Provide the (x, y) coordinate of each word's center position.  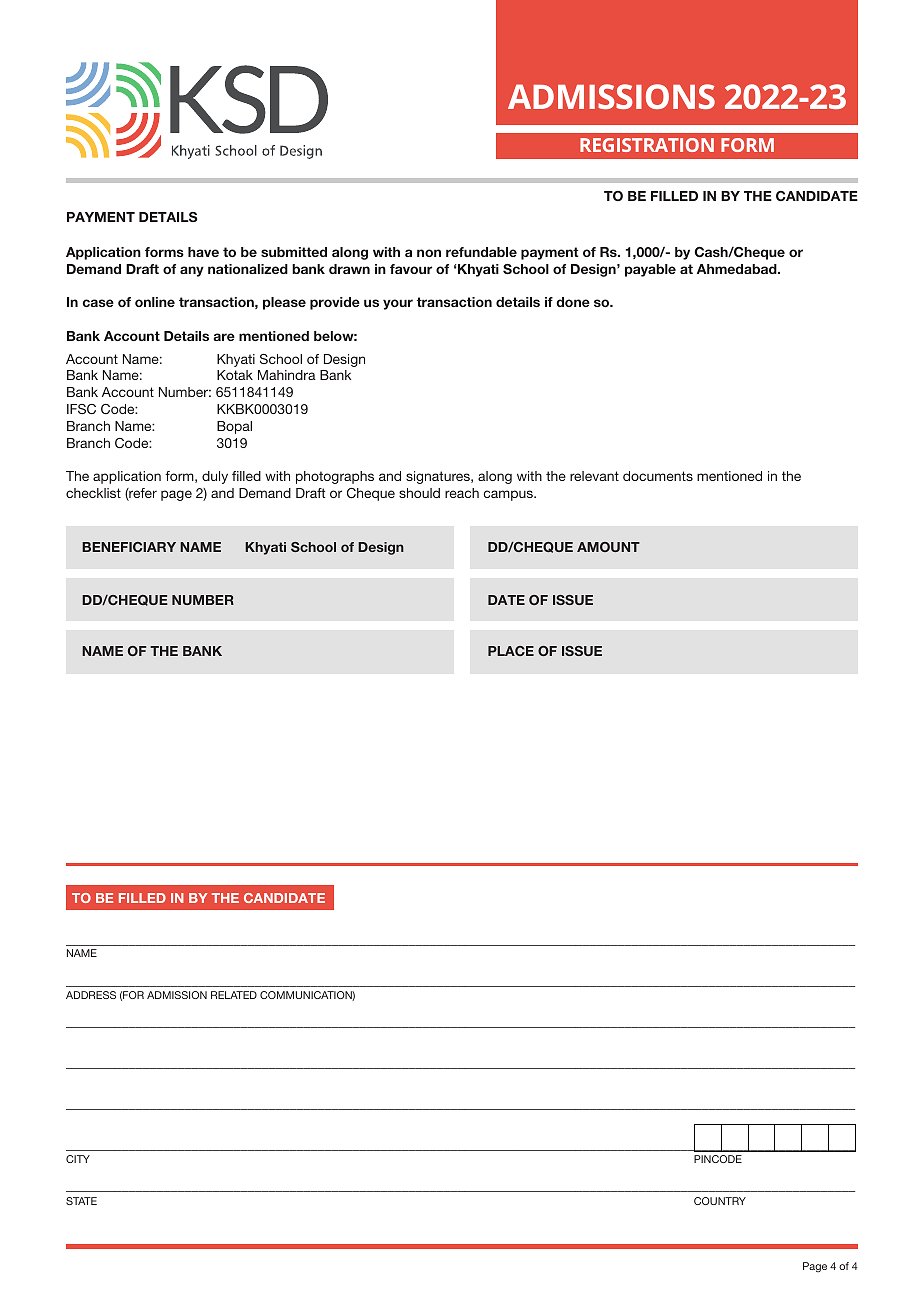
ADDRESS (91, 995)
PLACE (511, 651)
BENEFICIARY (129, 547)
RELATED (234, 995)
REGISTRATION (647, 145)
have (203, 252)
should (419, 493)
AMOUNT (608, 547)
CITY (78, 1159)
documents (658, 476)
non (429, 253)
